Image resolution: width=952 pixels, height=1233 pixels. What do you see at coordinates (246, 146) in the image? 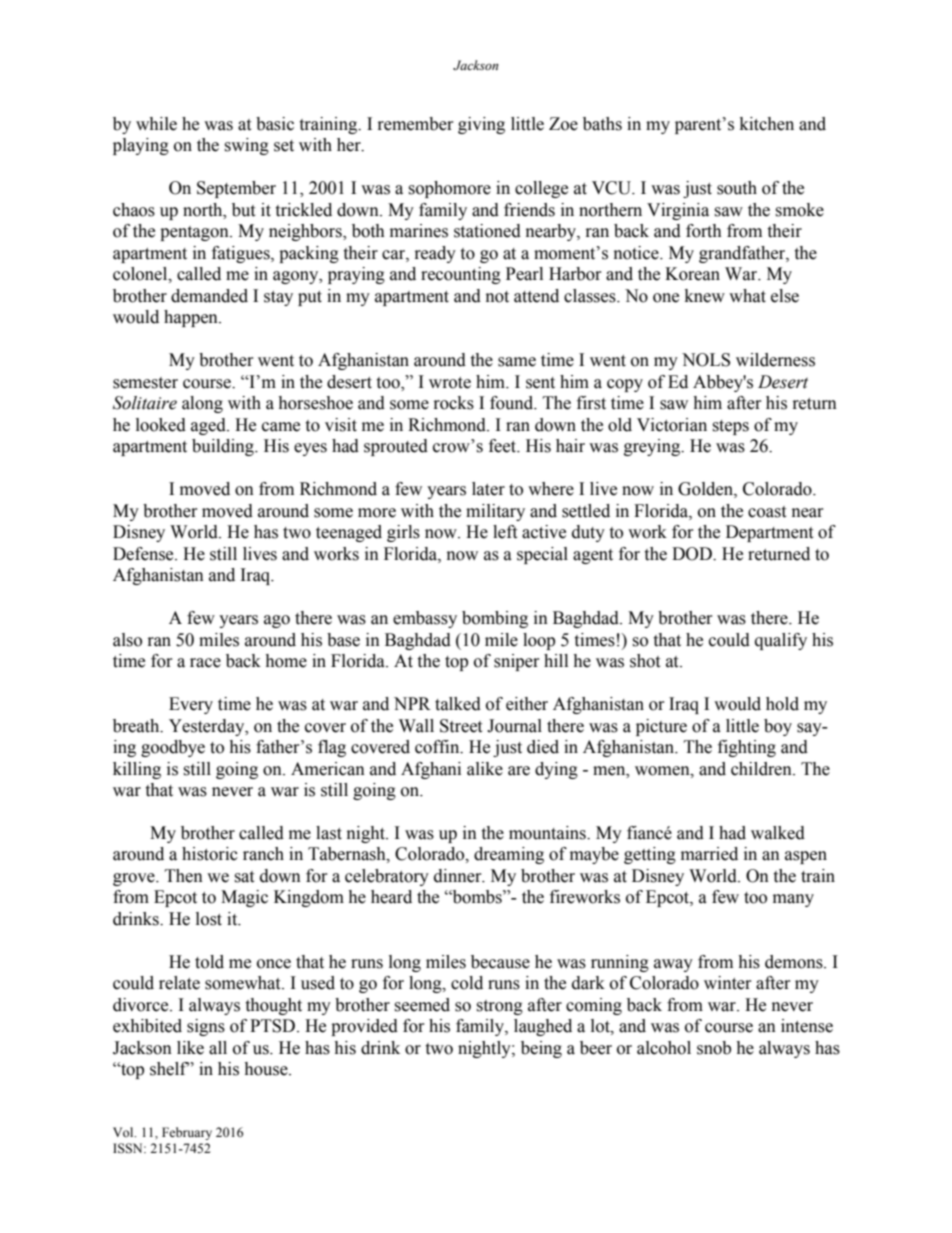
I see `swing` at bounding box center [246, 146].
